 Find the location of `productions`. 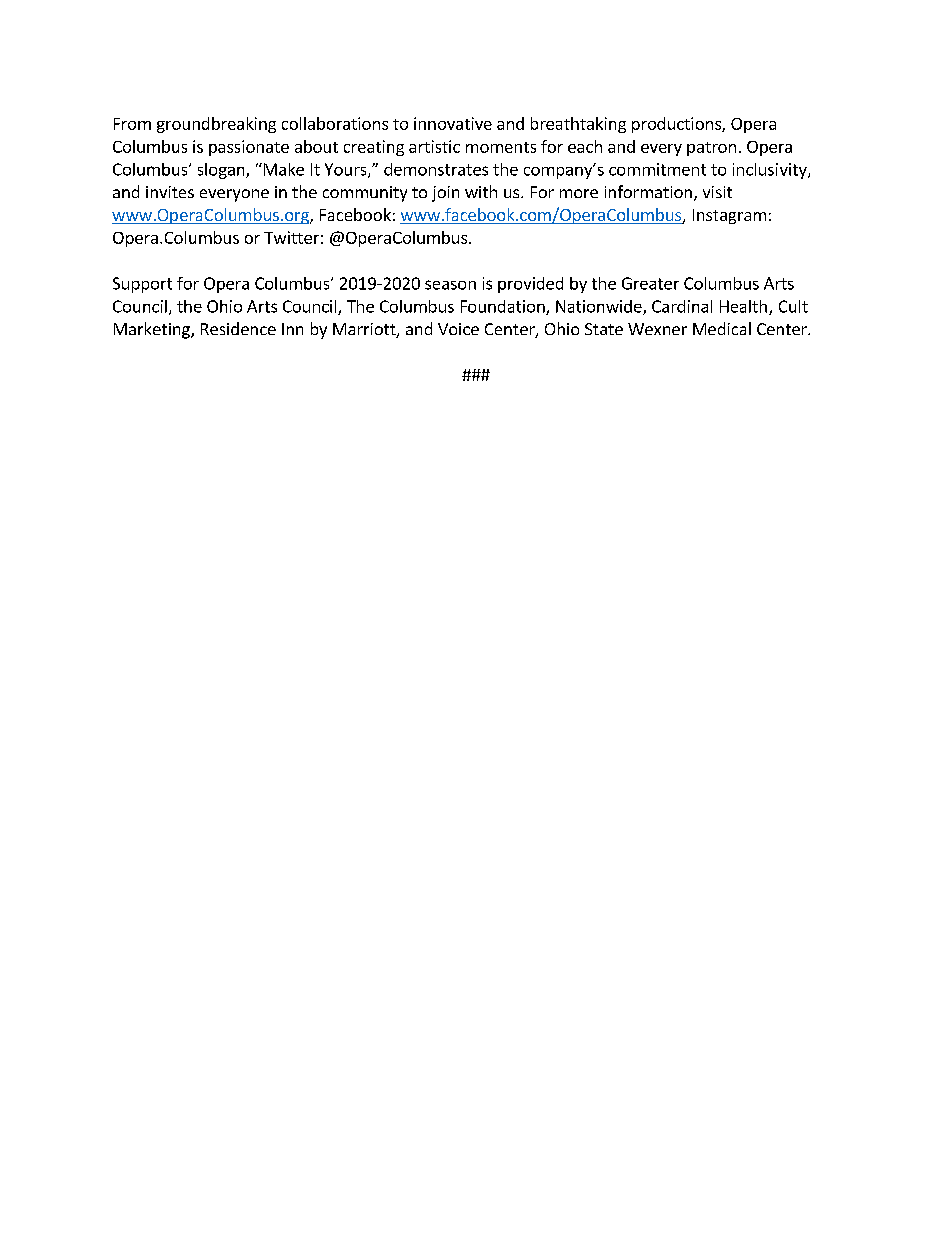

productions is located at coordinates (677, 125).
